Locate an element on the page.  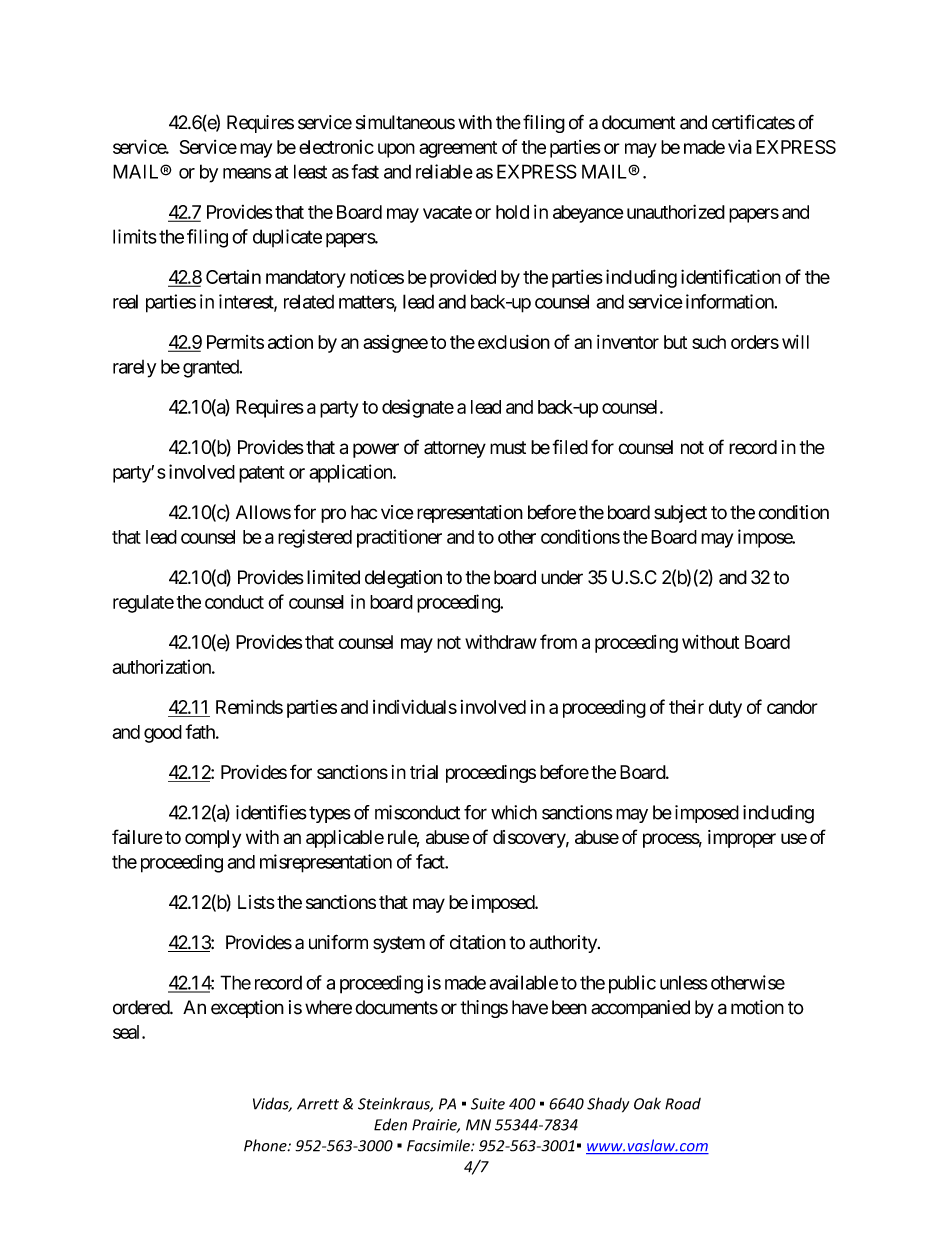
from is located at coordinates (558, 641).
